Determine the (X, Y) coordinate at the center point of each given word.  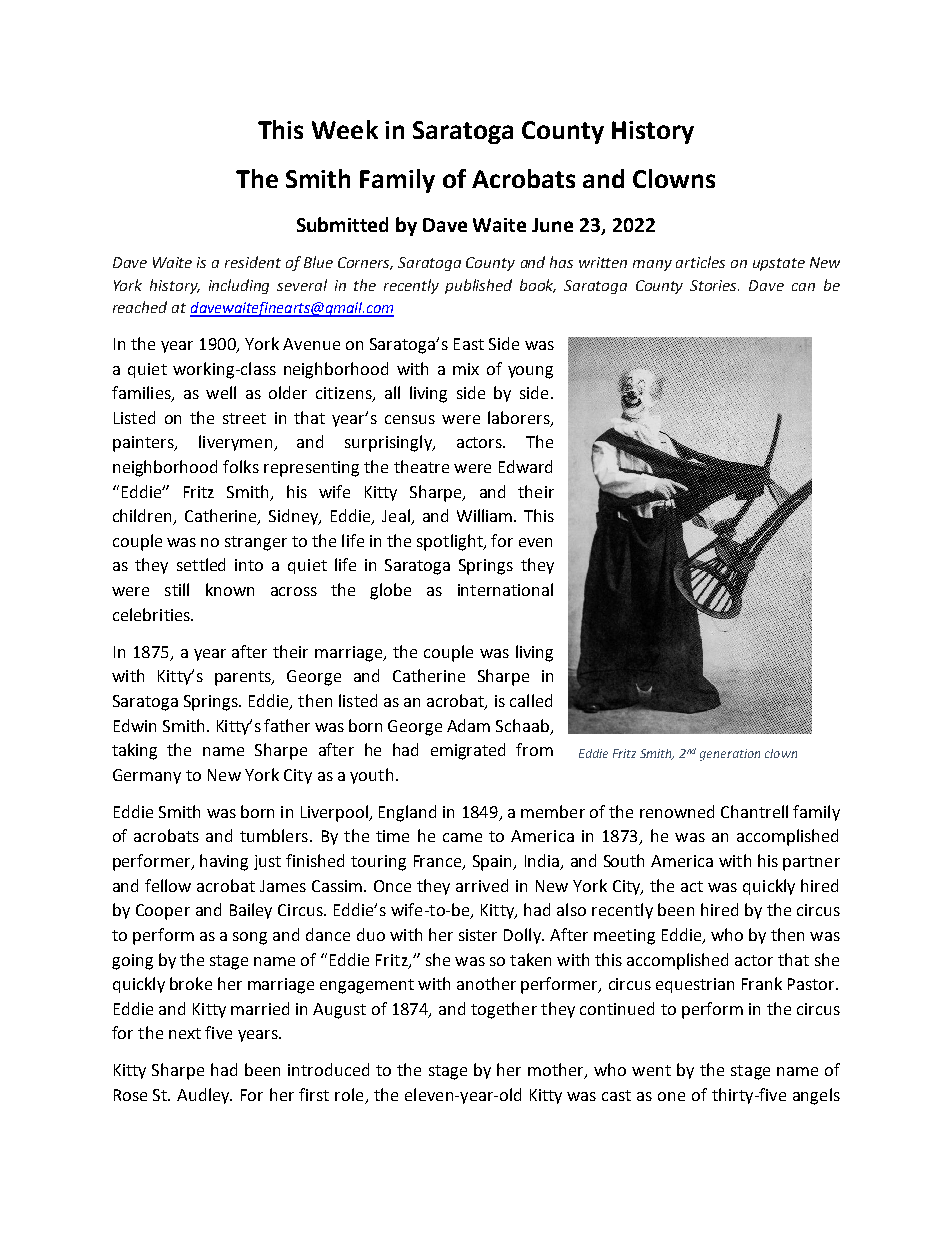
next (185, 1033)
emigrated (468, 751)
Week (345, 129)
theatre (421, 466)
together (504, 1010)
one (671, 1096)
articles (700, 262)
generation (730, 755)
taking (134, 751)
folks (241, 466)
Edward (525, 466)
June (552, 225)
